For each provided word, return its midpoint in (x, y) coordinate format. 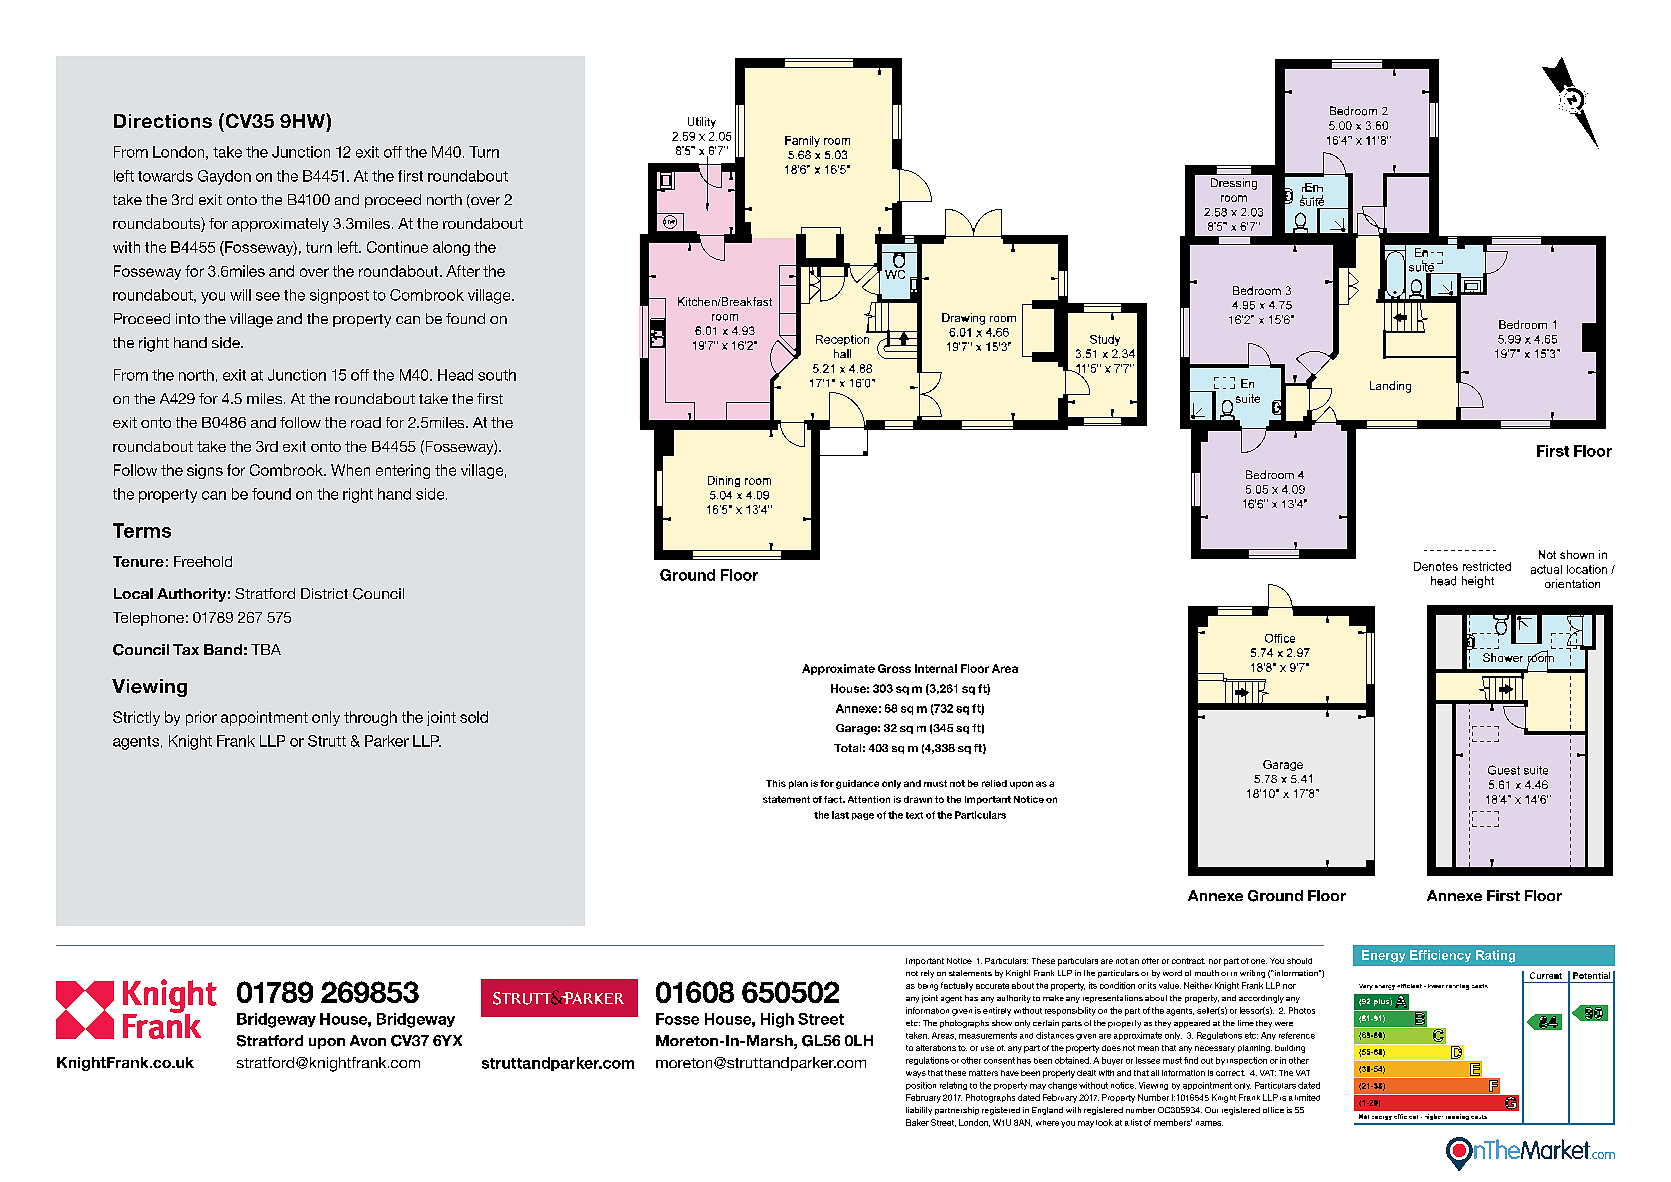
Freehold (203, 561)
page (863, 816)
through (370, 718)
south (497, 375)
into (188, 318)
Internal (936, 668)
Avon (368, 1040)
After (463, 271)
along (451, 248)
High (777, 1020)
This (776, 783)
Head (455, 375)
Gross (894, 668)
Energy (1383, 956)
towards (165, 176)
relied (994, 783)
